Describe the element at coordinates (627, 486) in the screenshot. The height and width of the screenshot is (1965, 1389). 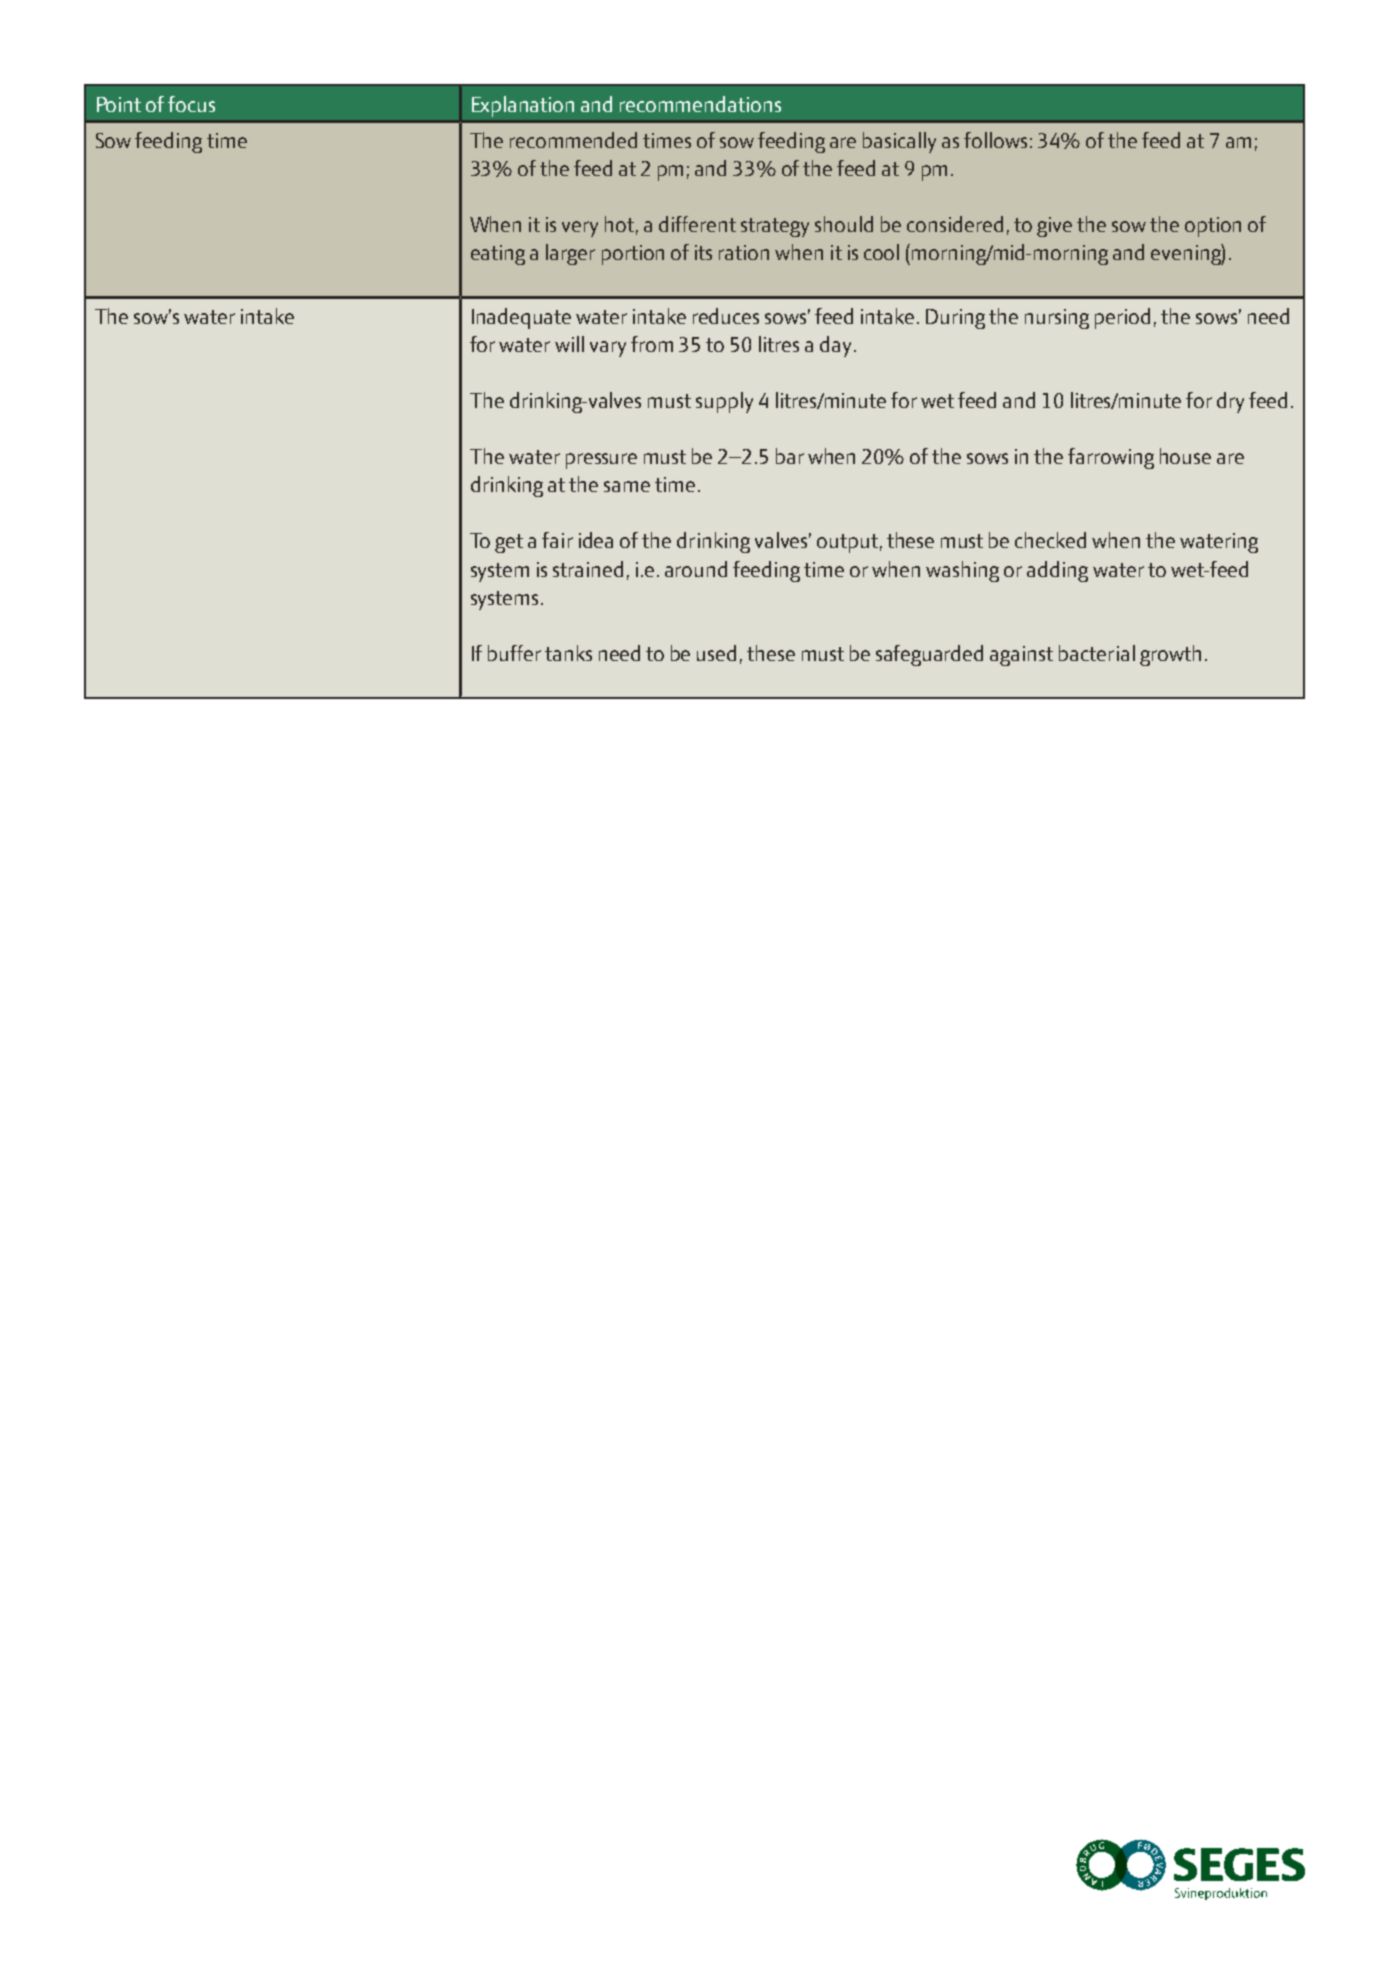
I see `same` at that location.
